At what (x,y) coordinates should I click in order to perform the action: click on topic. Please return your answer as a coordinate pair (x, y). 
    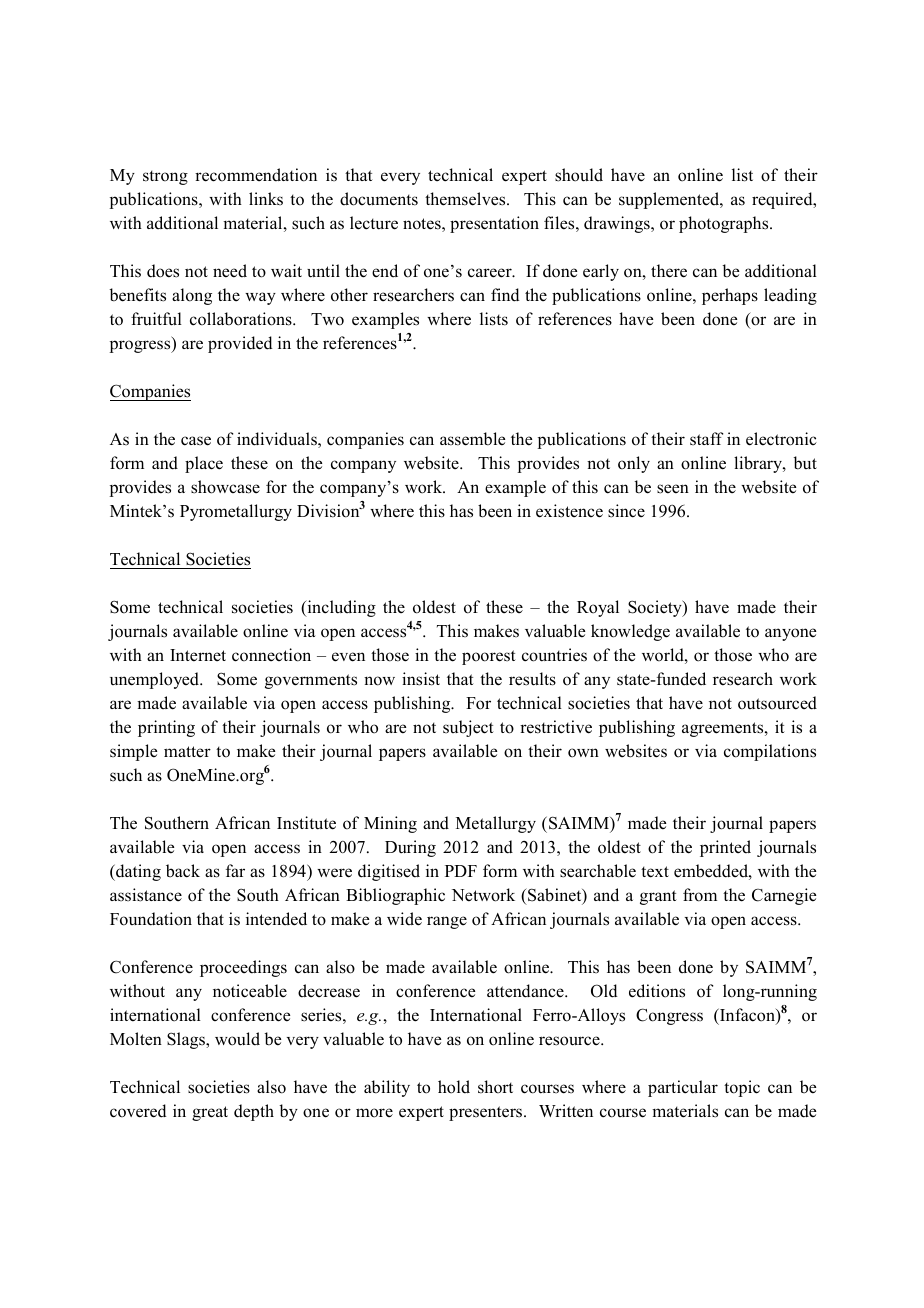
    Looking at the image, I should click on (742, 1088).
